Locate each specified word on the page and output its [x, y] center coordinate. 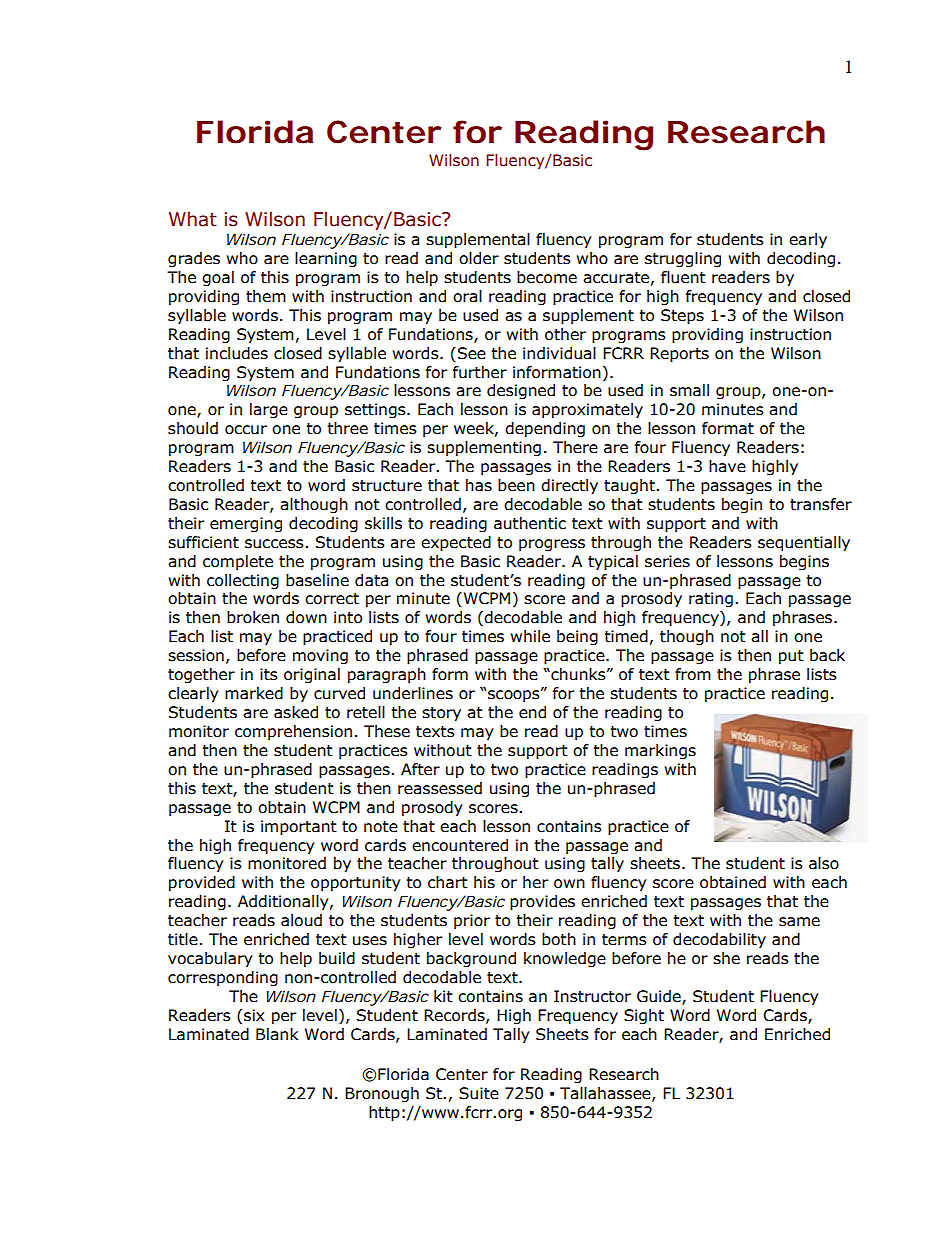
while [530, 636]
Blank [277, 1034]
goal [218, 278]
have [727, 466]
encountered [460, 845]
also [824, 863]
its [269, 674]
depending [545, 429]
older [479, 258]
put [791, 657]
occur [246, 430]
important [299, 827]
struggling [683, 259]
